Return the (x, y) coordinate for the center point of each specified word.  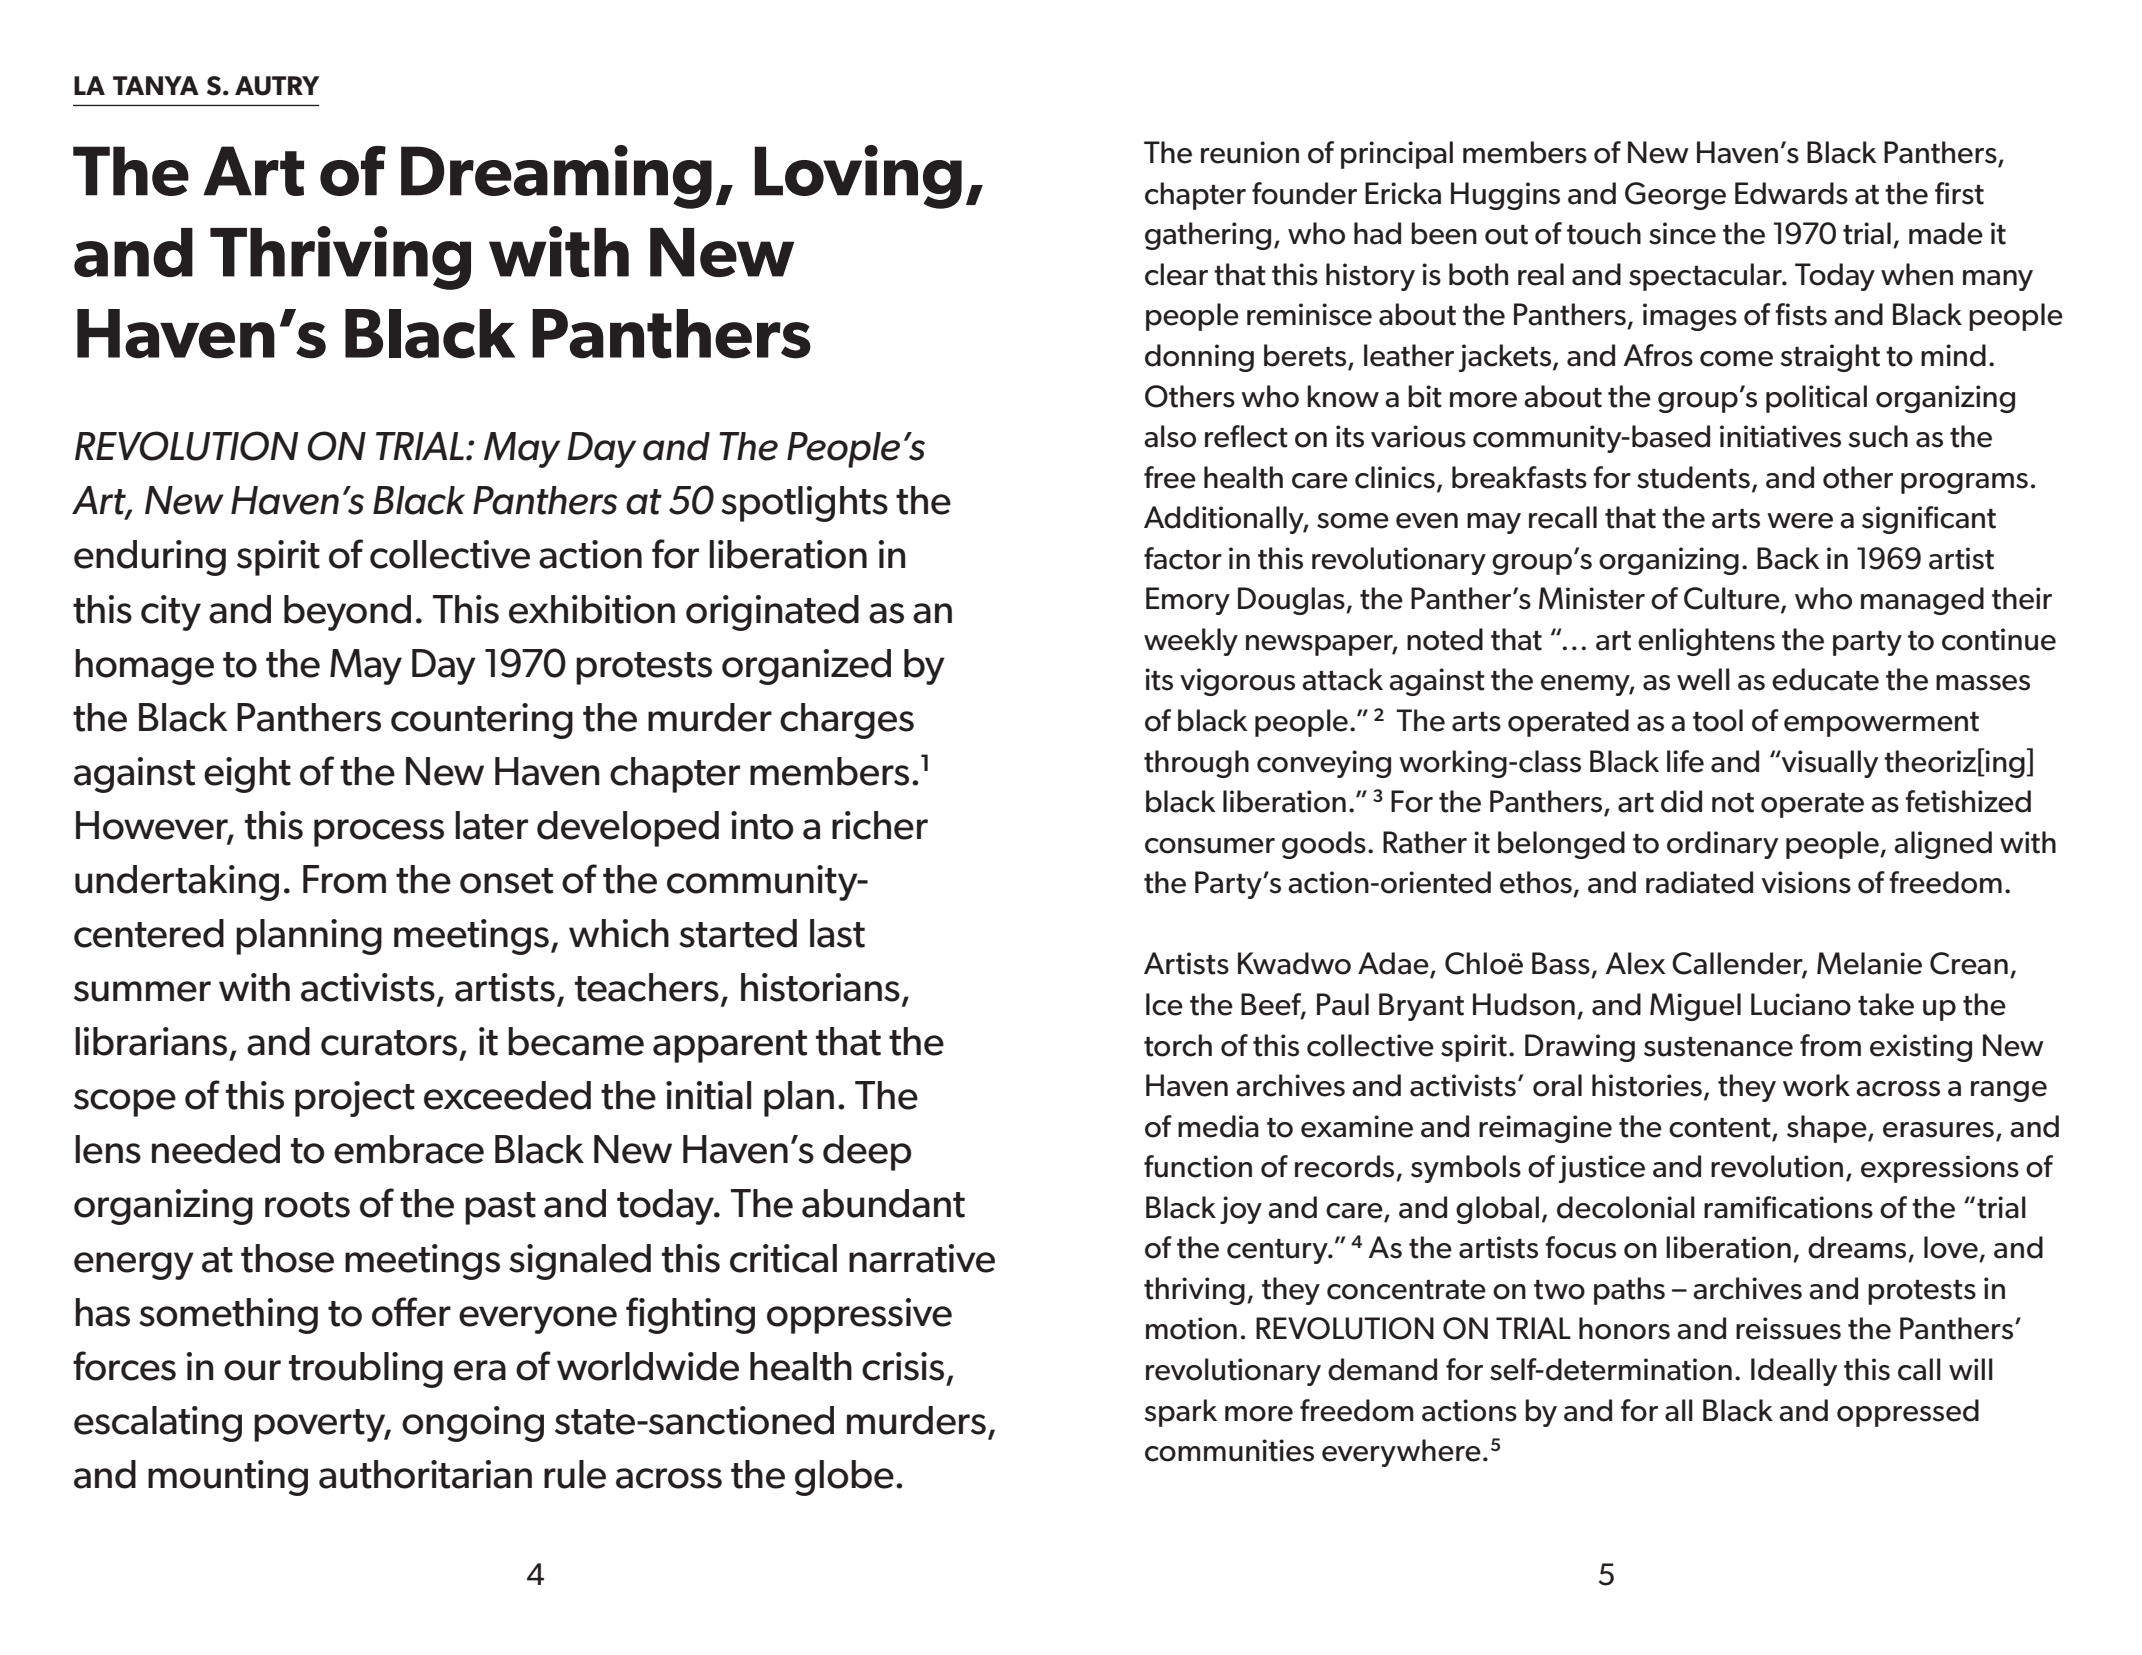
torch (1178, 1045)
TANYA (156, 85)
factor (1183, 558)
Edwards (1791, 193)
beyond (347, 613)
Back (1788, 558)
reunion (1250, 152)
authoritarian (425, 1474)
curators (389, 1043)
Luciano (1801, 1004)
